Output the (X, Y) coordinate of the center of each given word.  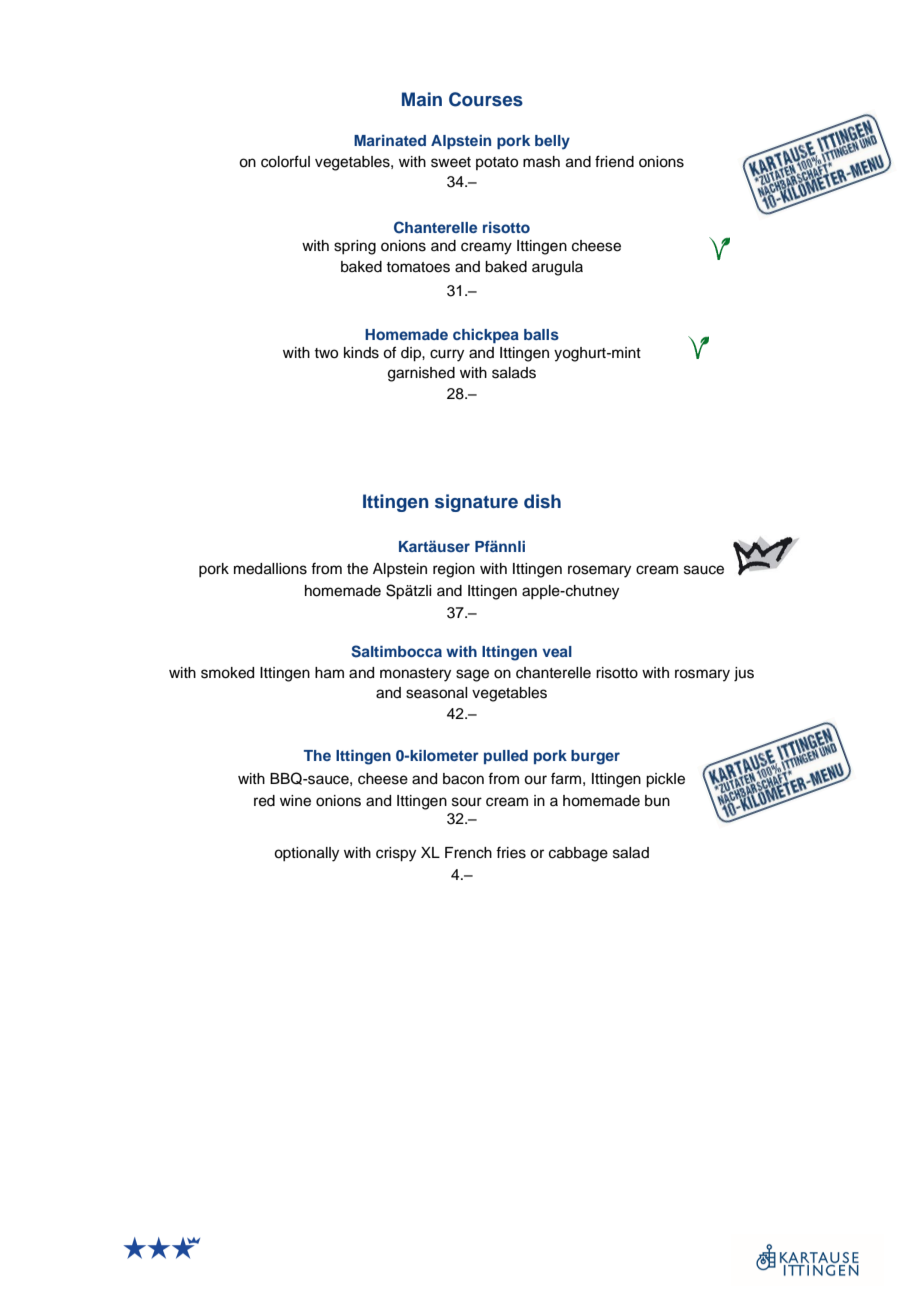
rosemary (599, 571)
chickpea (486, 336)
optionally (306, 854)
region (454, 570)
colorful (285, 161)
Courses (486, 99)
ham (329, 673)
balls (541, 334)
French (468, 853)
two (326, 353)
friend (614, 161)
